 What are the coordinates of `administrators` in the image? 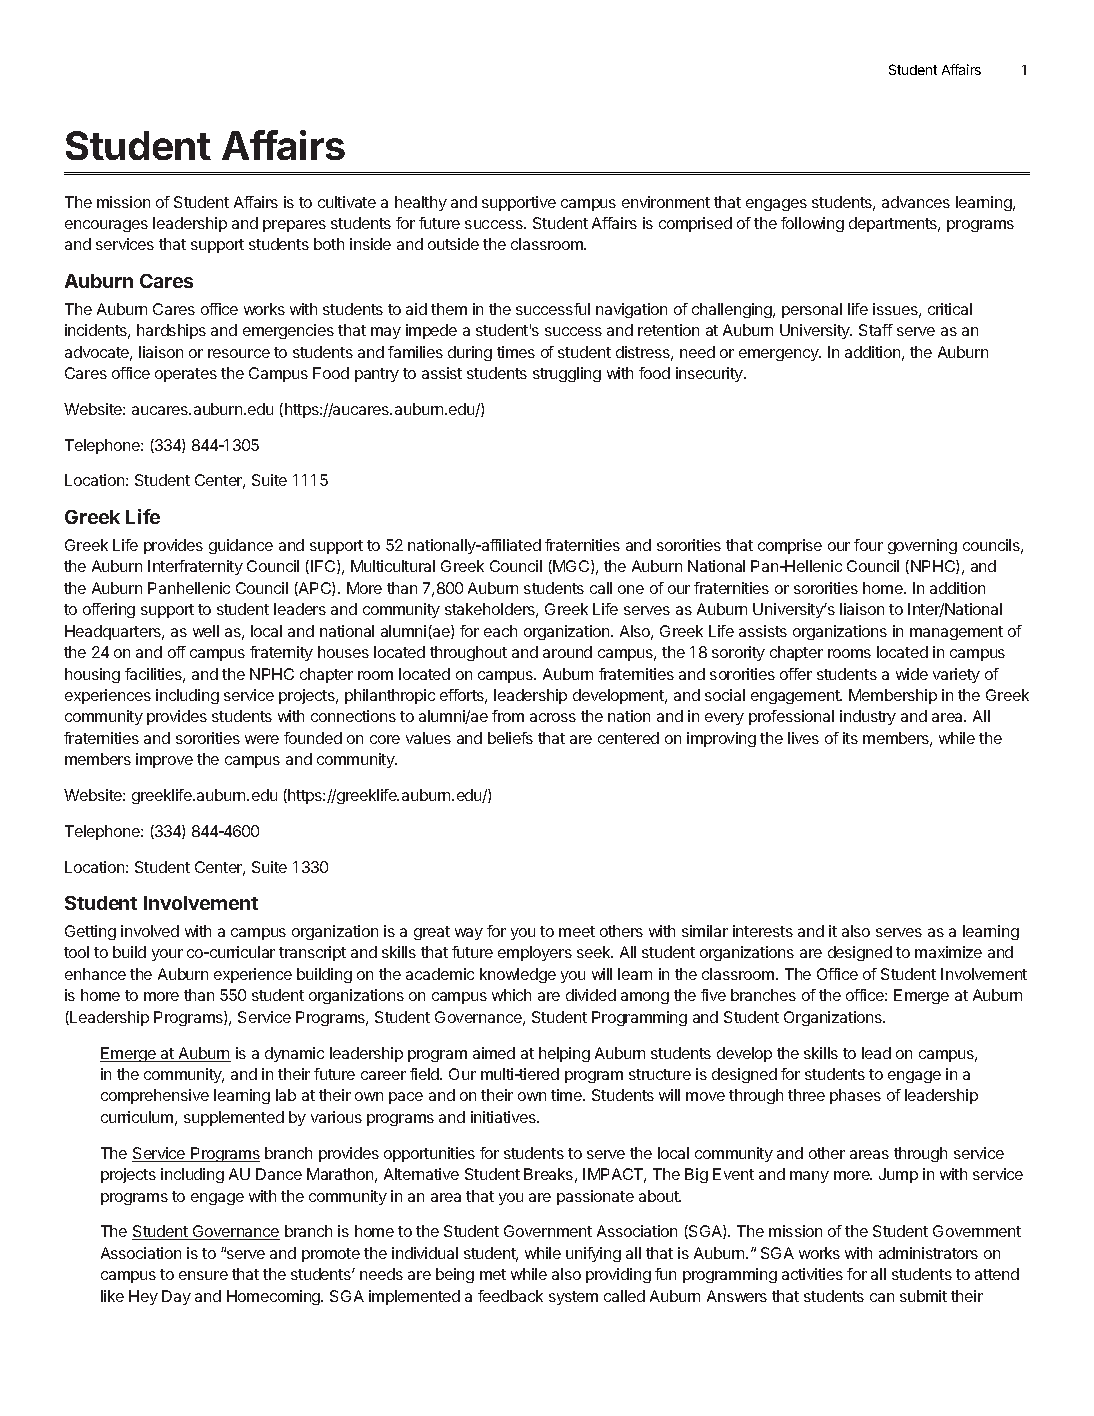 It's located at (928, 1253).
